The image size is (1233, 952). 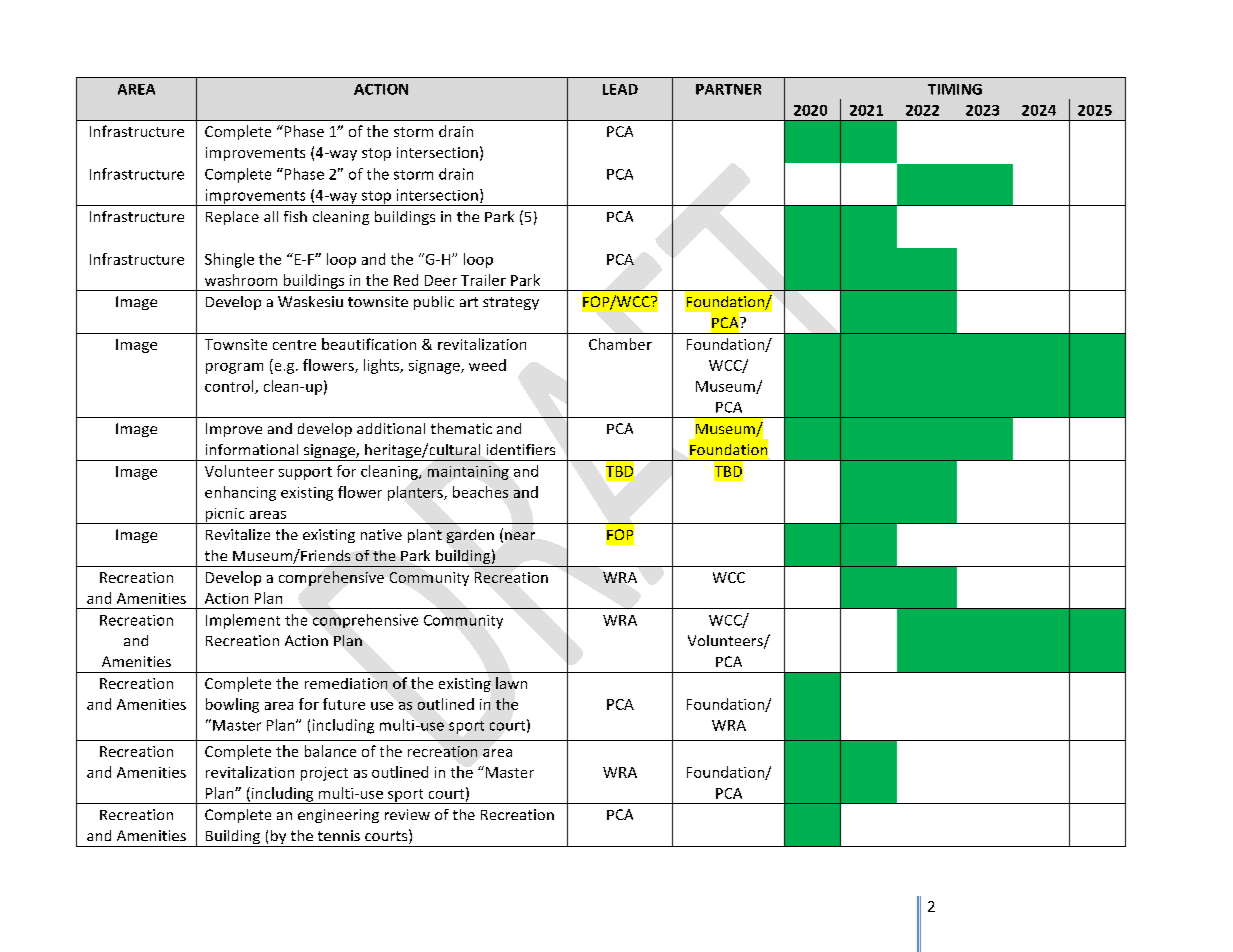 What do you see at coordinates (620, 344) in the document?
I see `Chamber` at bounding box center [620, 344].
